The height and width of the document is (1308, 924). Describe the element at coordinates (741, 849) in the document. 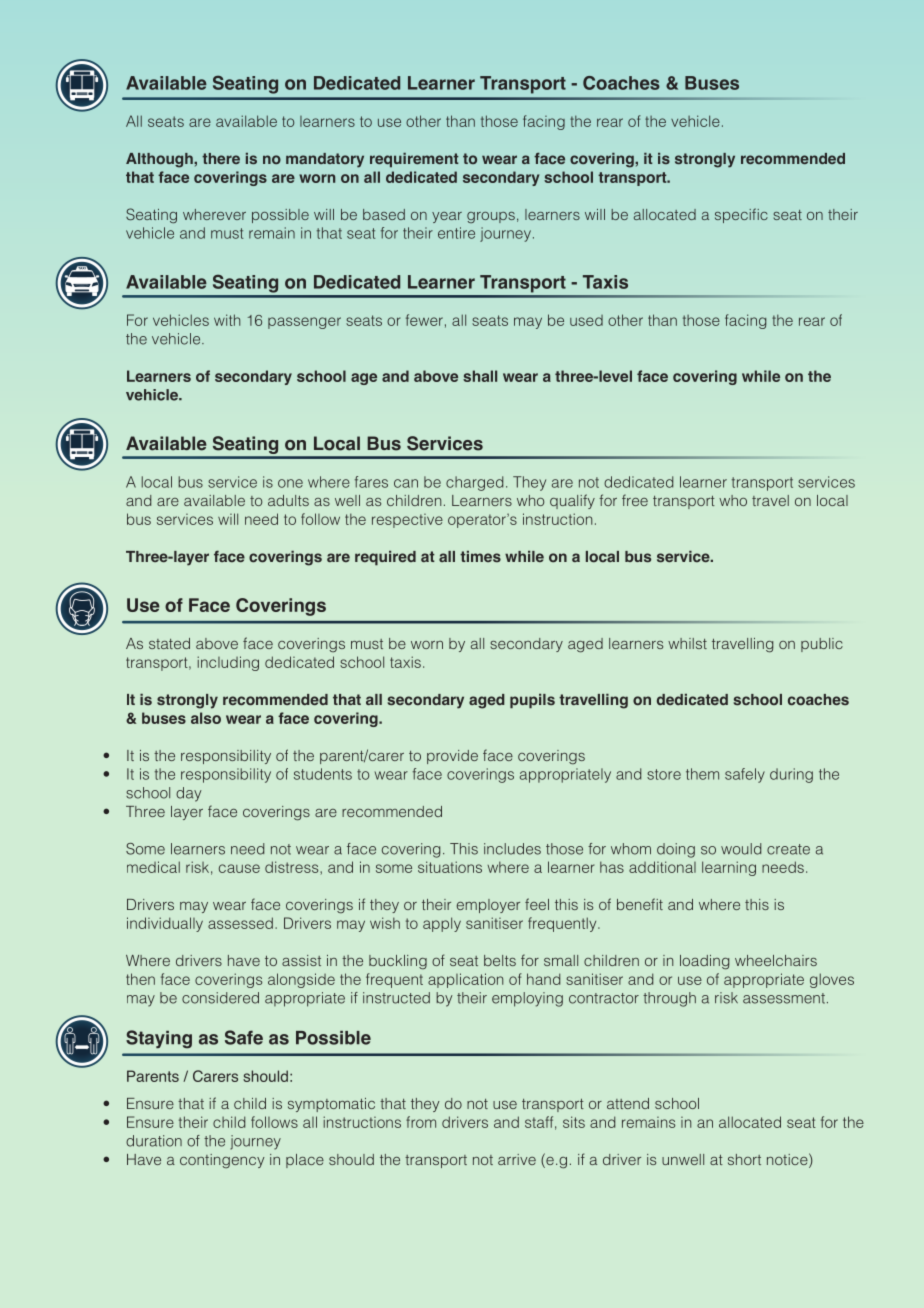

I see `would` at that location.
